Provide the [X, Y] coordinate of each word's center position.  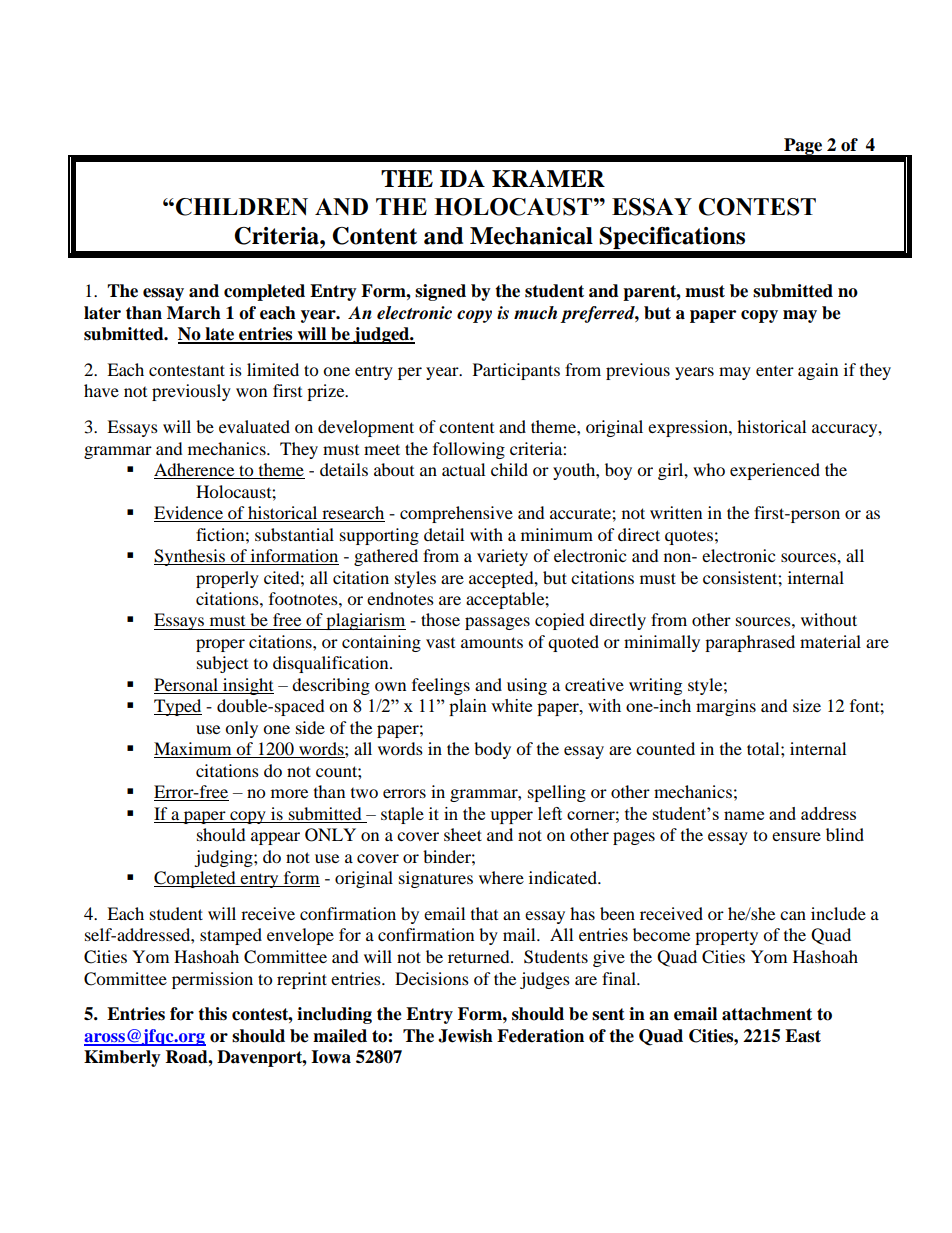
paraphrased [750, 643]
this [212, 1014]
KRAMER [548, 178]
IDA [462, 178]
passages [497, 623]
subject [222, 664]
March [194, 313]
